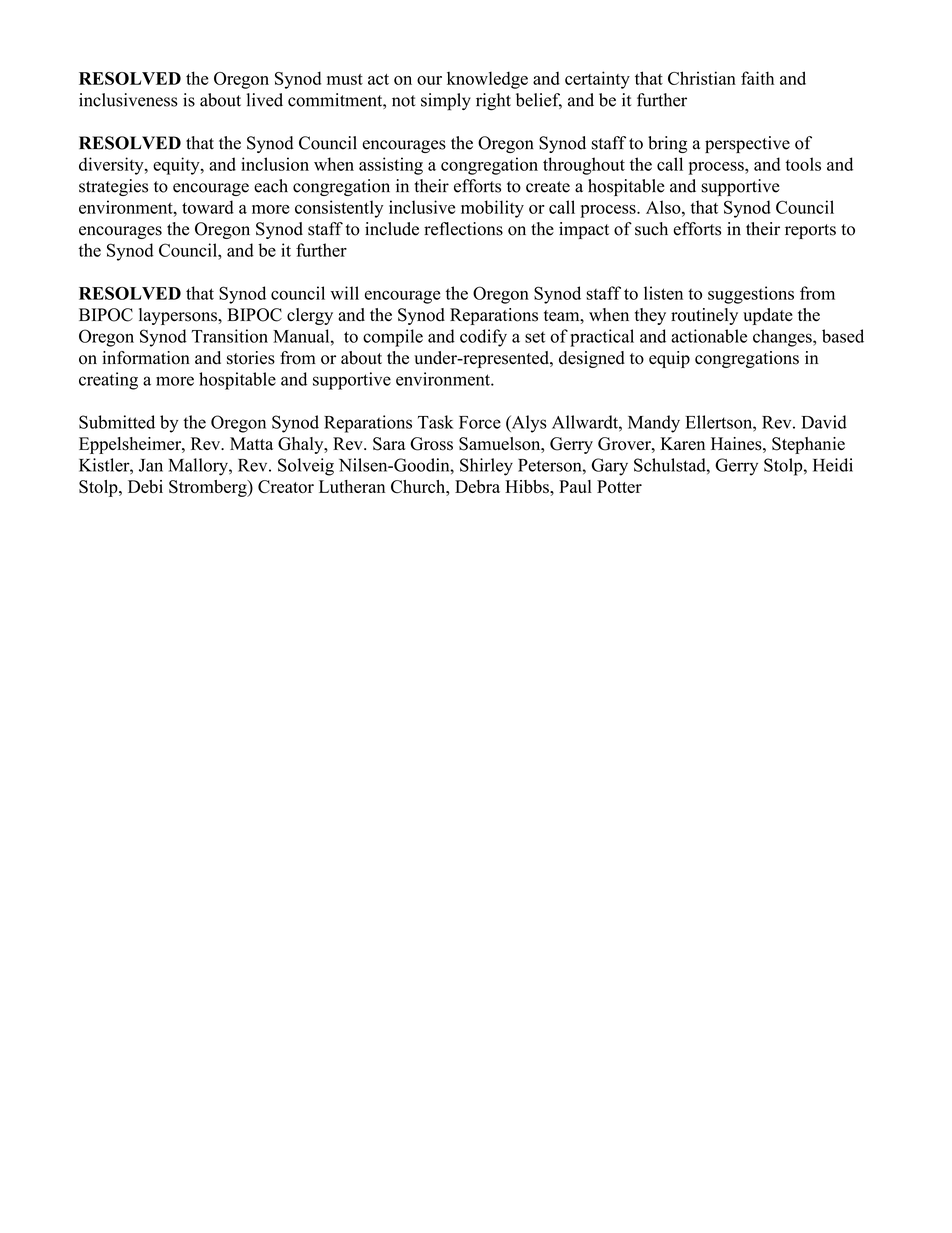  What do you see at coordinates (483, 338) in the page?
I see `codify` at bounding box center [483, 338].
